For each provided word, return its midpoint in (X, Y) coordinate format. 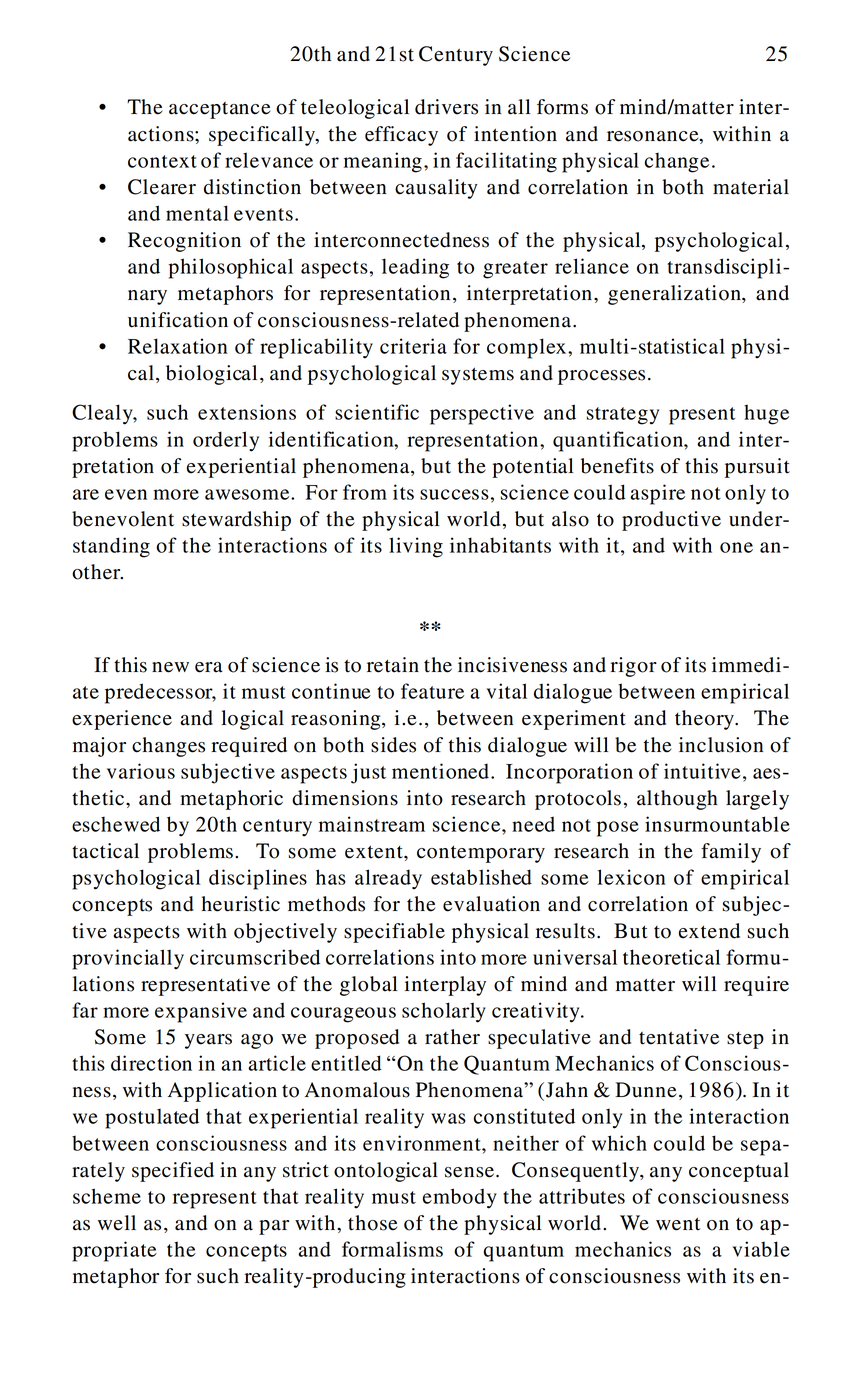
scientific (377, 412)
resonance (654, 136)
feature (432, 691)
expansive (201, 1012)
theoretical (671, 957)
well (117, 1223)
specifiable (394, 933)
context (162, 161)
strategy (623, 416)
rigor (633, 667)
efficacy (401, 136)
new (170, 667)
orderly (226, 441)
